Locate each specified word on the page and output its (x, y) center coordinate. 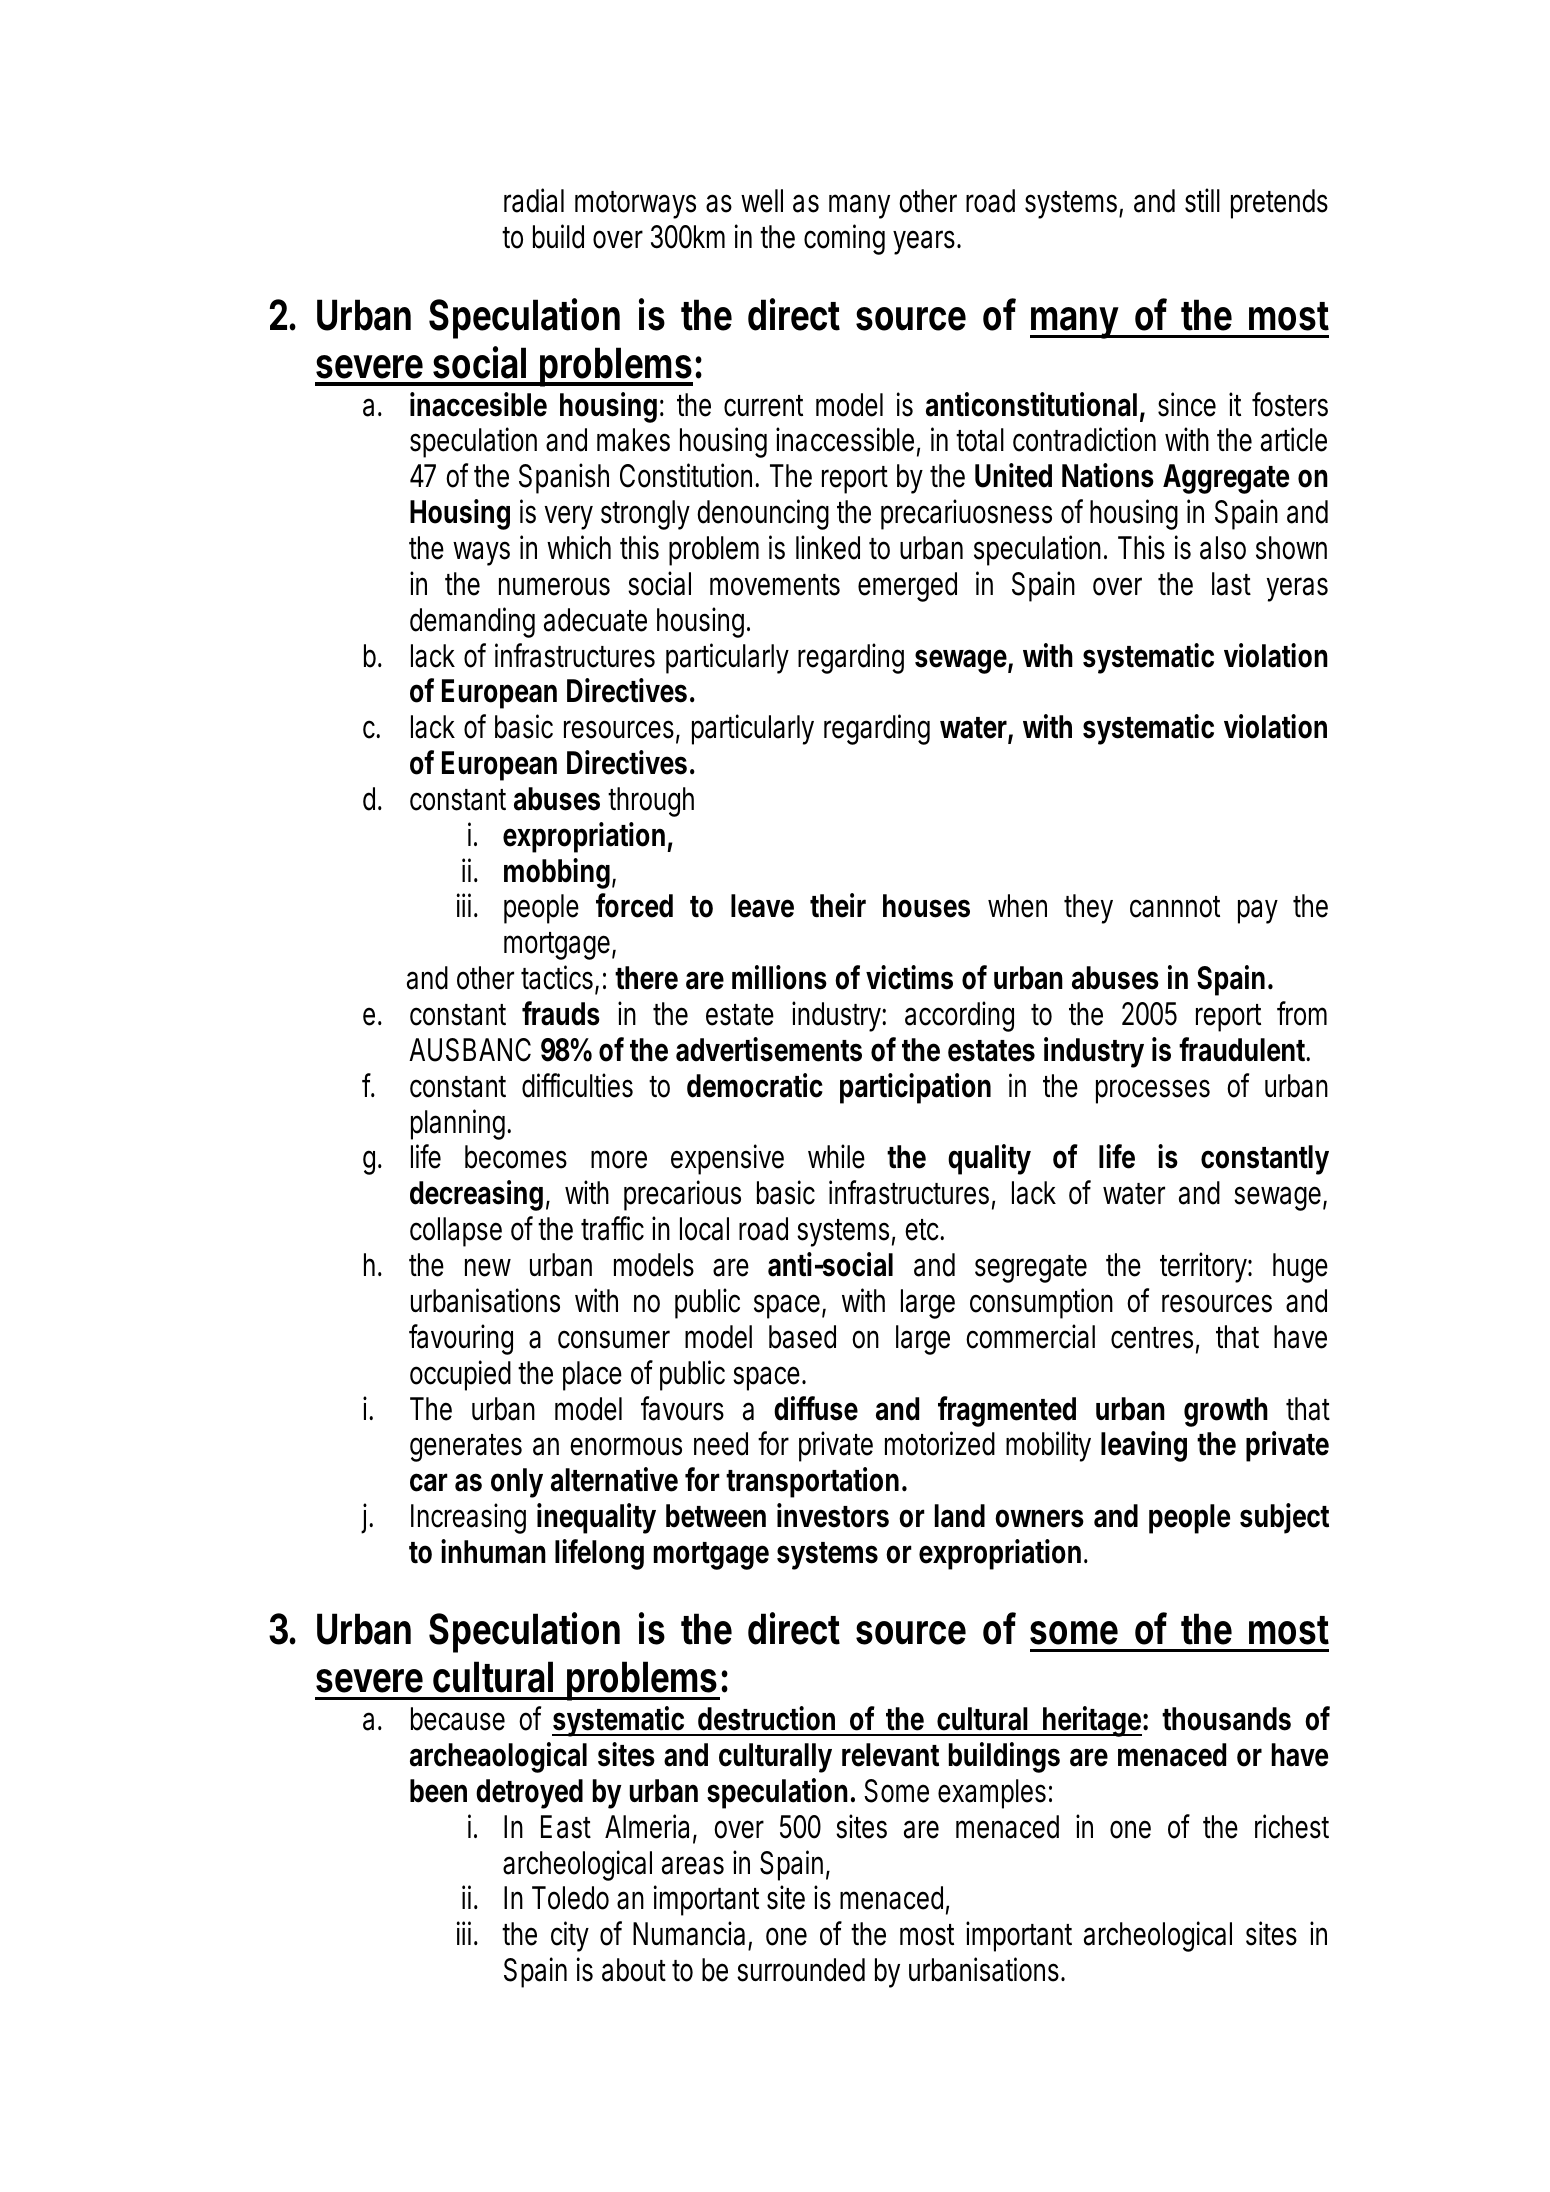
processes (1153, 1091)
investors (833, 1515)
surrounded (801, 1970)
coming (844, 239)
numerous (554, 586)
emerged (907, 587)
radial (534, 200)
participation (915, 1088)
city (570, 1936)
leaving (1144, 1446)
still (1202, 200)
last (1231, 584)
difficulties (577, 1085)
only (517, 1483)
